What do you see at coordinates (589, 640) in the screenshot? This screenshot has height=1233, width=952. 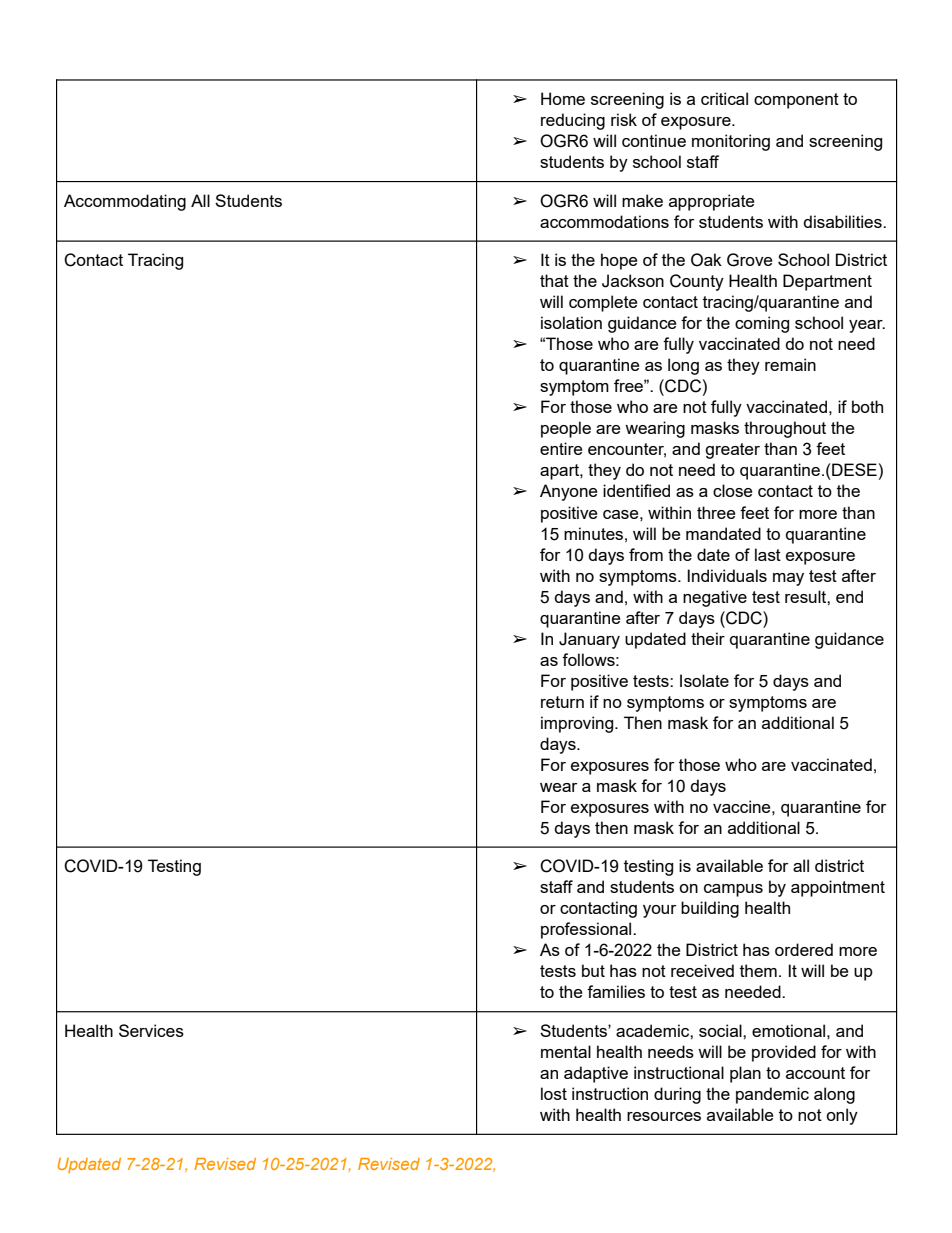 I see `January` at bounding box center [589, 640].
